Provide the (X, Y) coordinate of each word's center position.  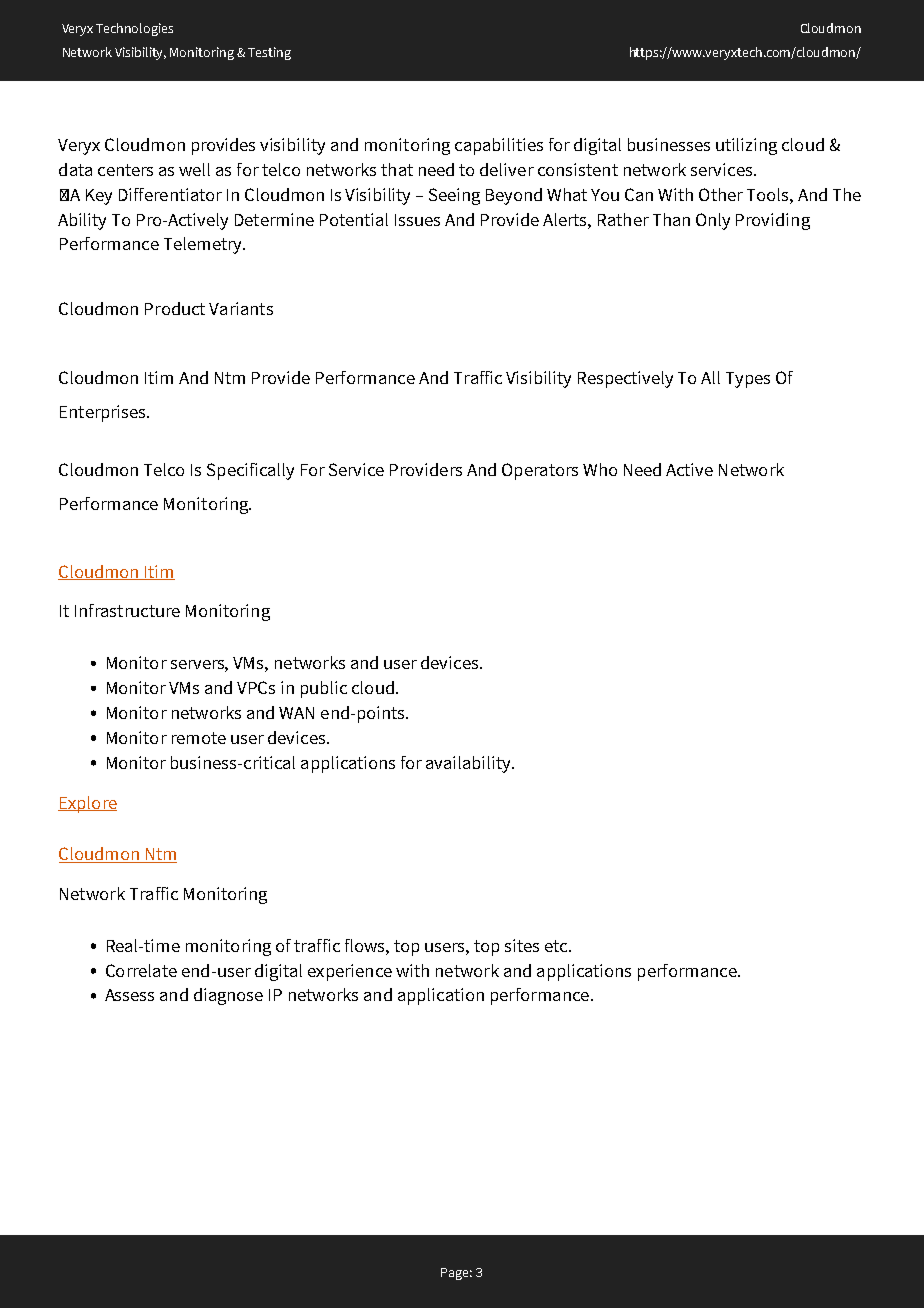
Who (600, 469)
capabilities (499, 146)
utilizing (746, 146)
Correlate (141, 970)
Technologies (134, 29)
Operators (540, 471)
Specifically (250, 471)
